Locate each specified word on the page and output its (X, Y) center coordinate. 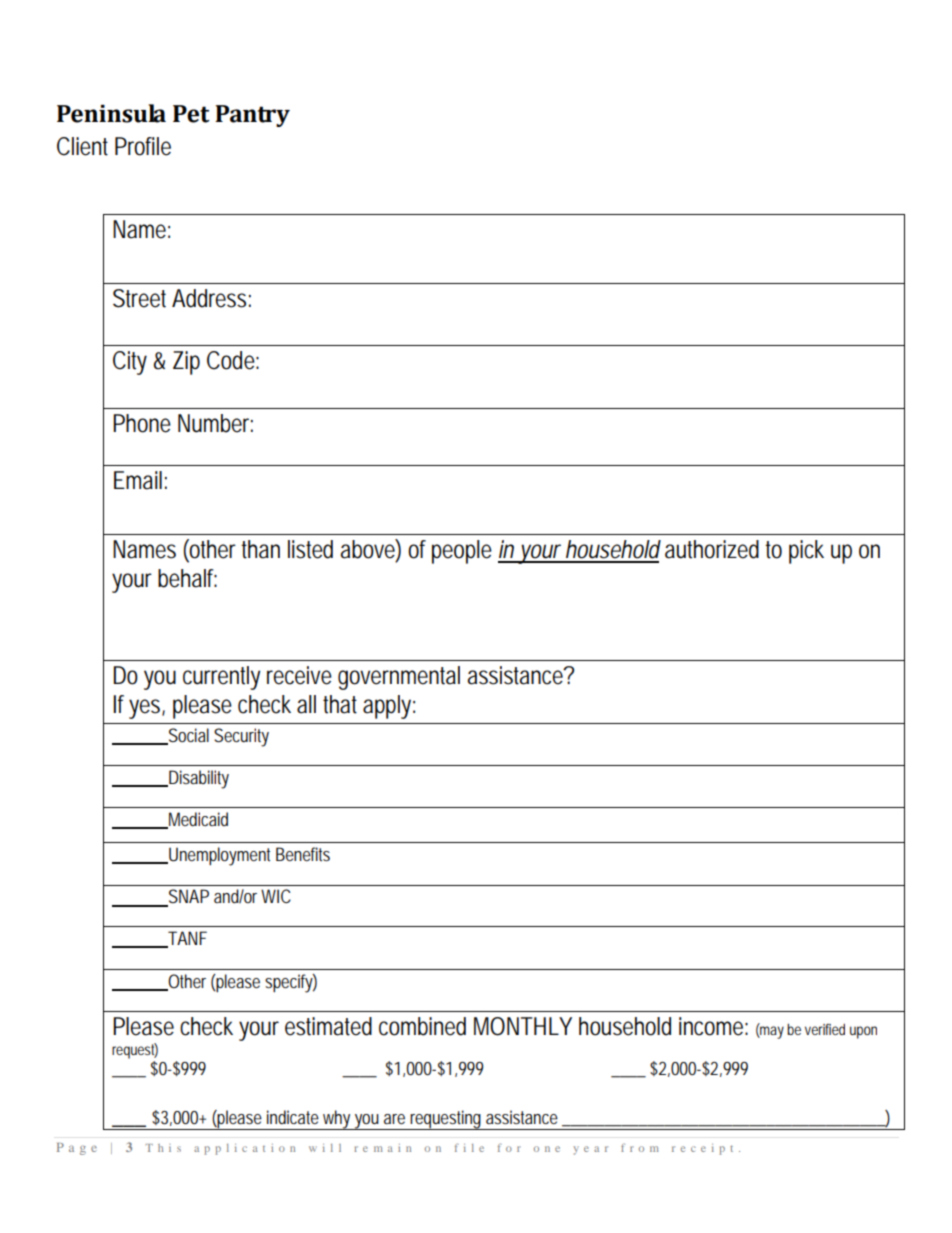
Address (209, 298)
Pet (191, 114)
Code (231, 360)
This (163, 1148)
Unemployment (218, 856)
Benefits (303, 854)
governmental (399, 678)
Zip (186, 363)
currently (221, 678)
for (509, 1147)
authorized (712, 549)
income (711, 1026)
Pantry (252, 116)
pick (806, 552)
